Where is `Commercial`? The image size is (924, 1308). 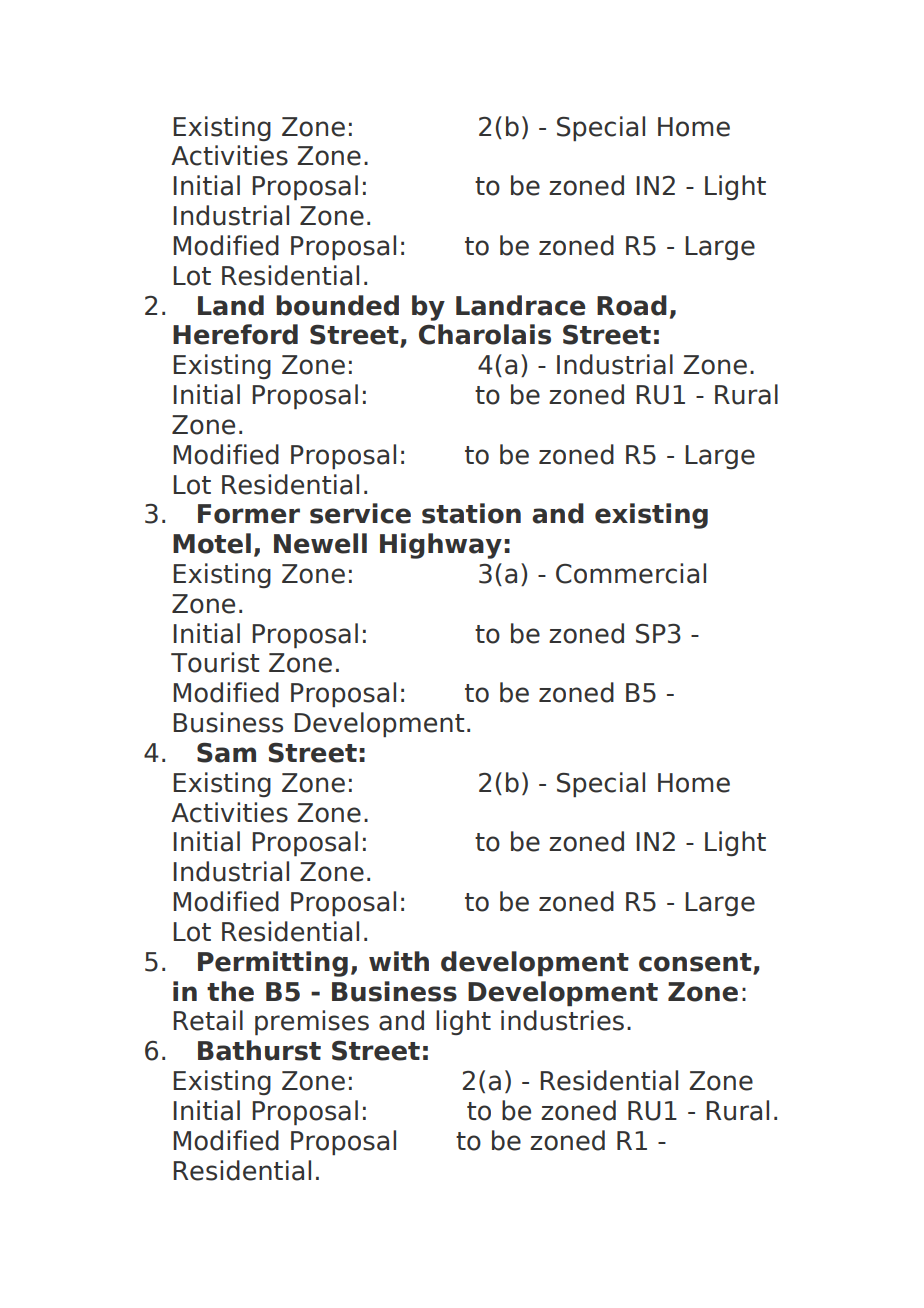
Commercial is located at coordinates (631, 573).
